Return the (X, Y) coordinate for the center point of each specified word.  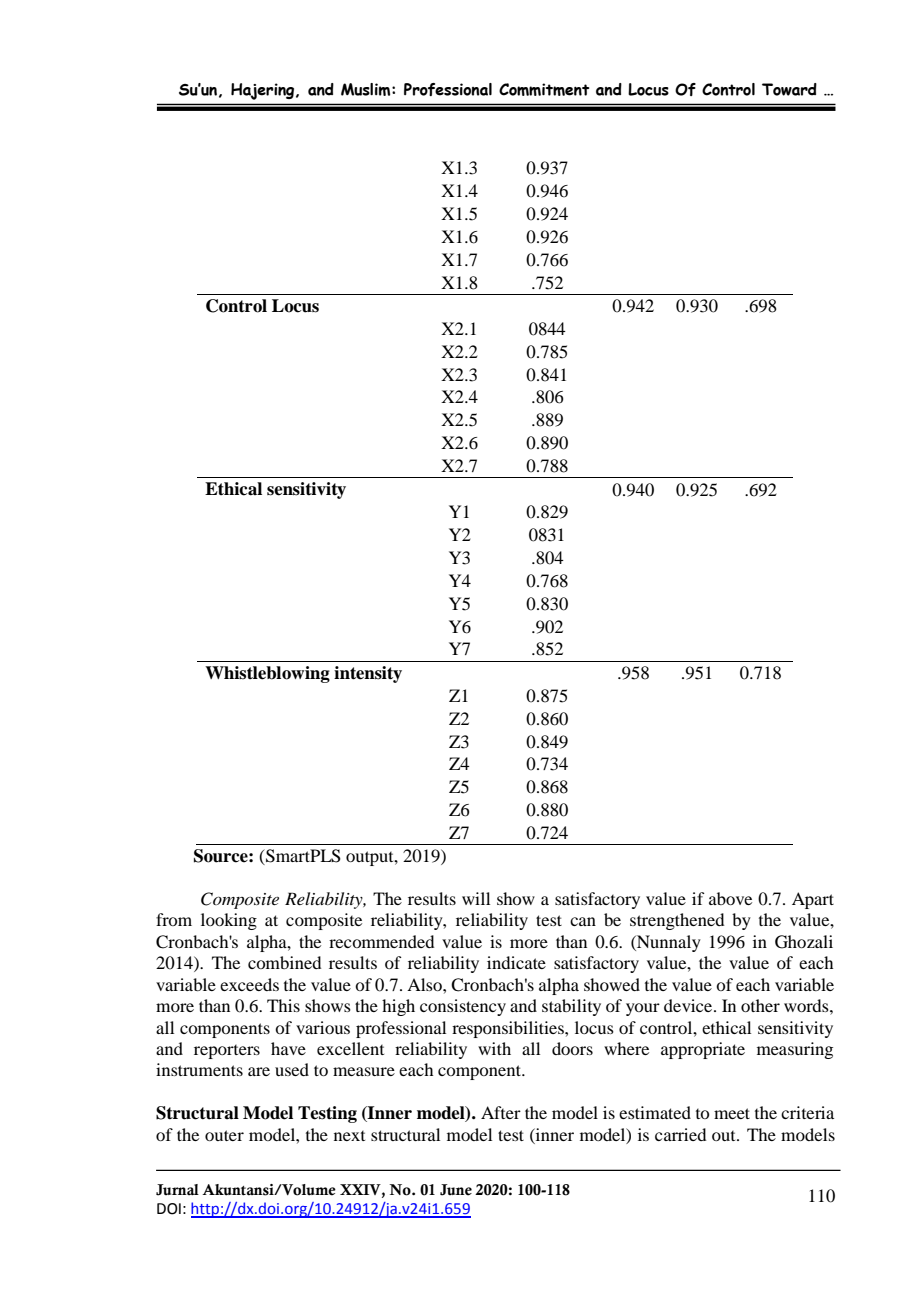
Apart (813, 900)
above (730, 898)
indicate (516, 962)
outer (224, 1135)
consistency (463, 1007)
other (760, 1005)
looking (229, 921)
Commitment (544, 89)
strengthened (677, 921)
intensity (368, 674)
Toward (789, 89)
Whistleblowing (267, 674)
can (583, 921)
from (174, 919)
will (476, 898)
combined (284, 962)
